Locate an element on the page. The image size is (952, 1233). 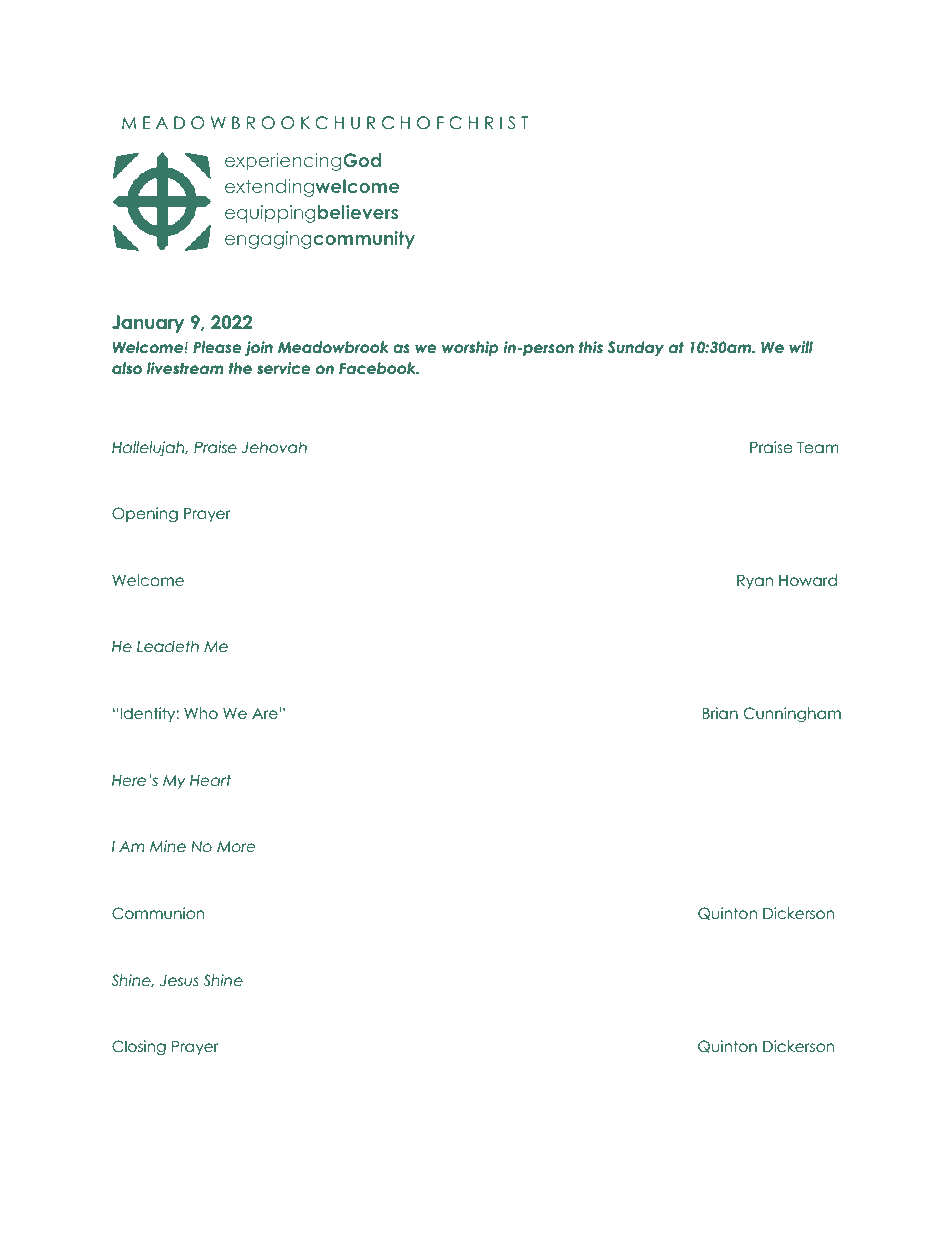
worship is located at coordinates (470, 348).
